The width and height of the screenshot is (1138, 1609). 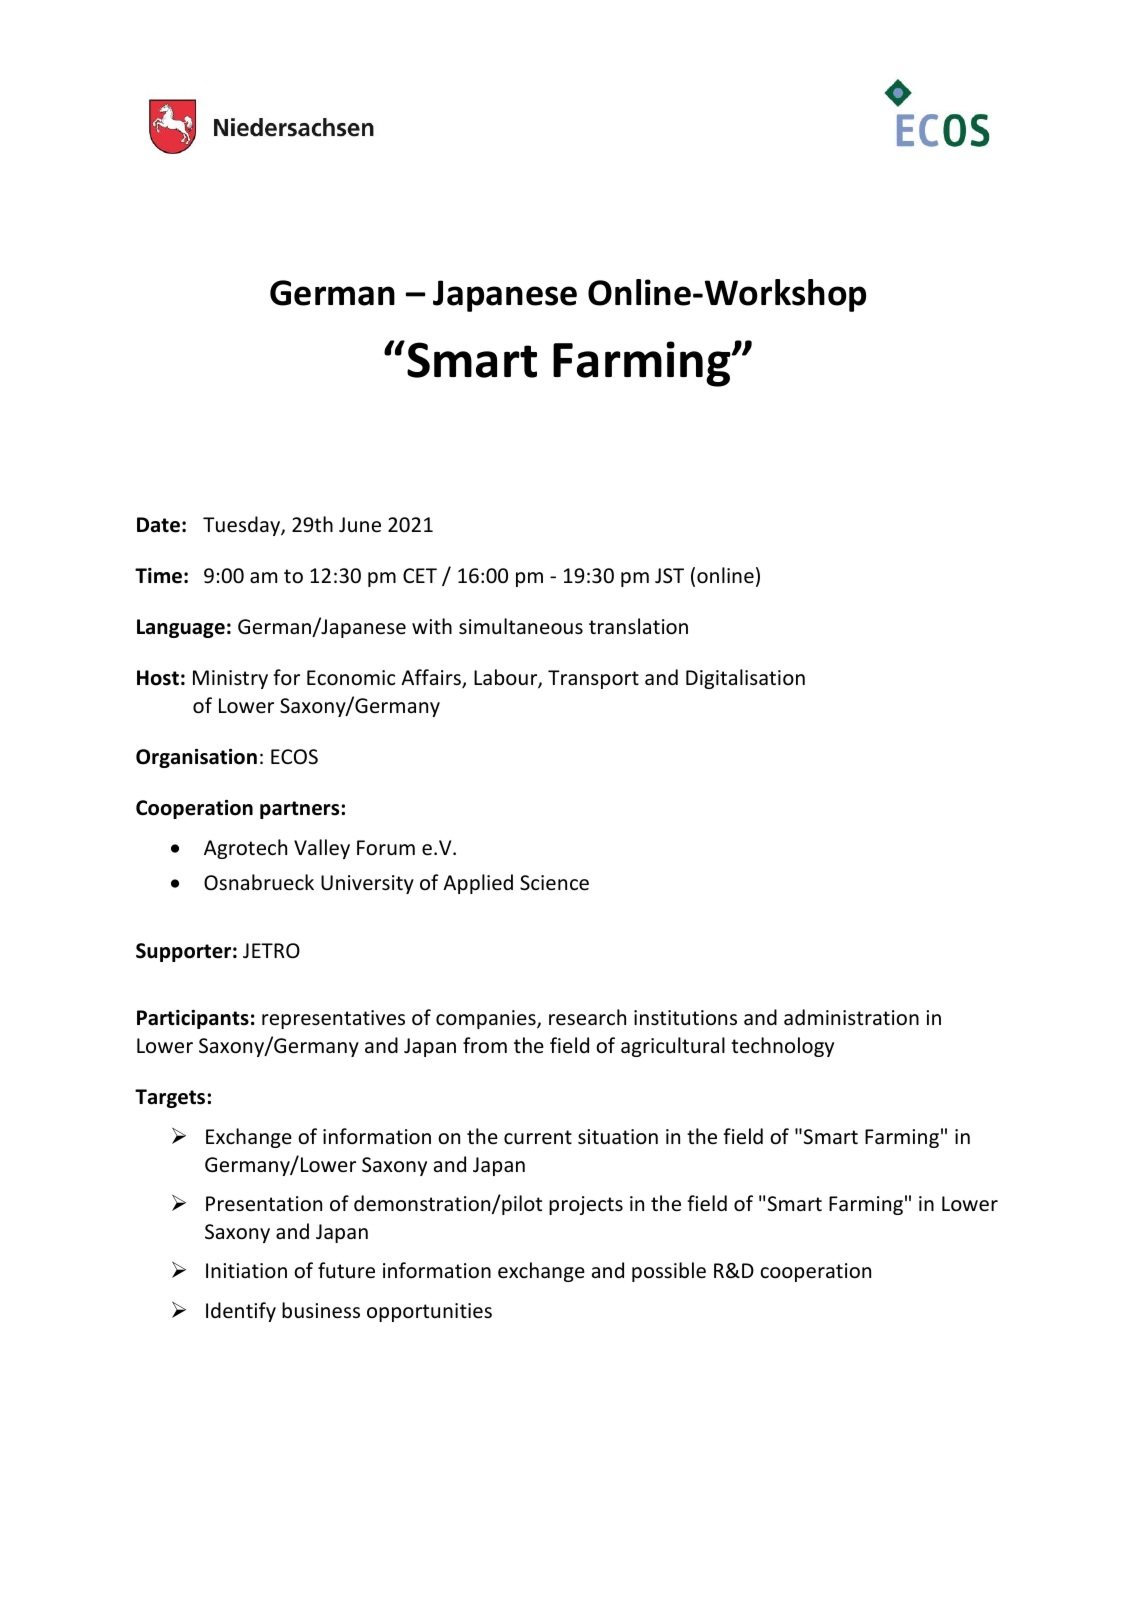 I want to click on Science, so click(x=554, y=883).
